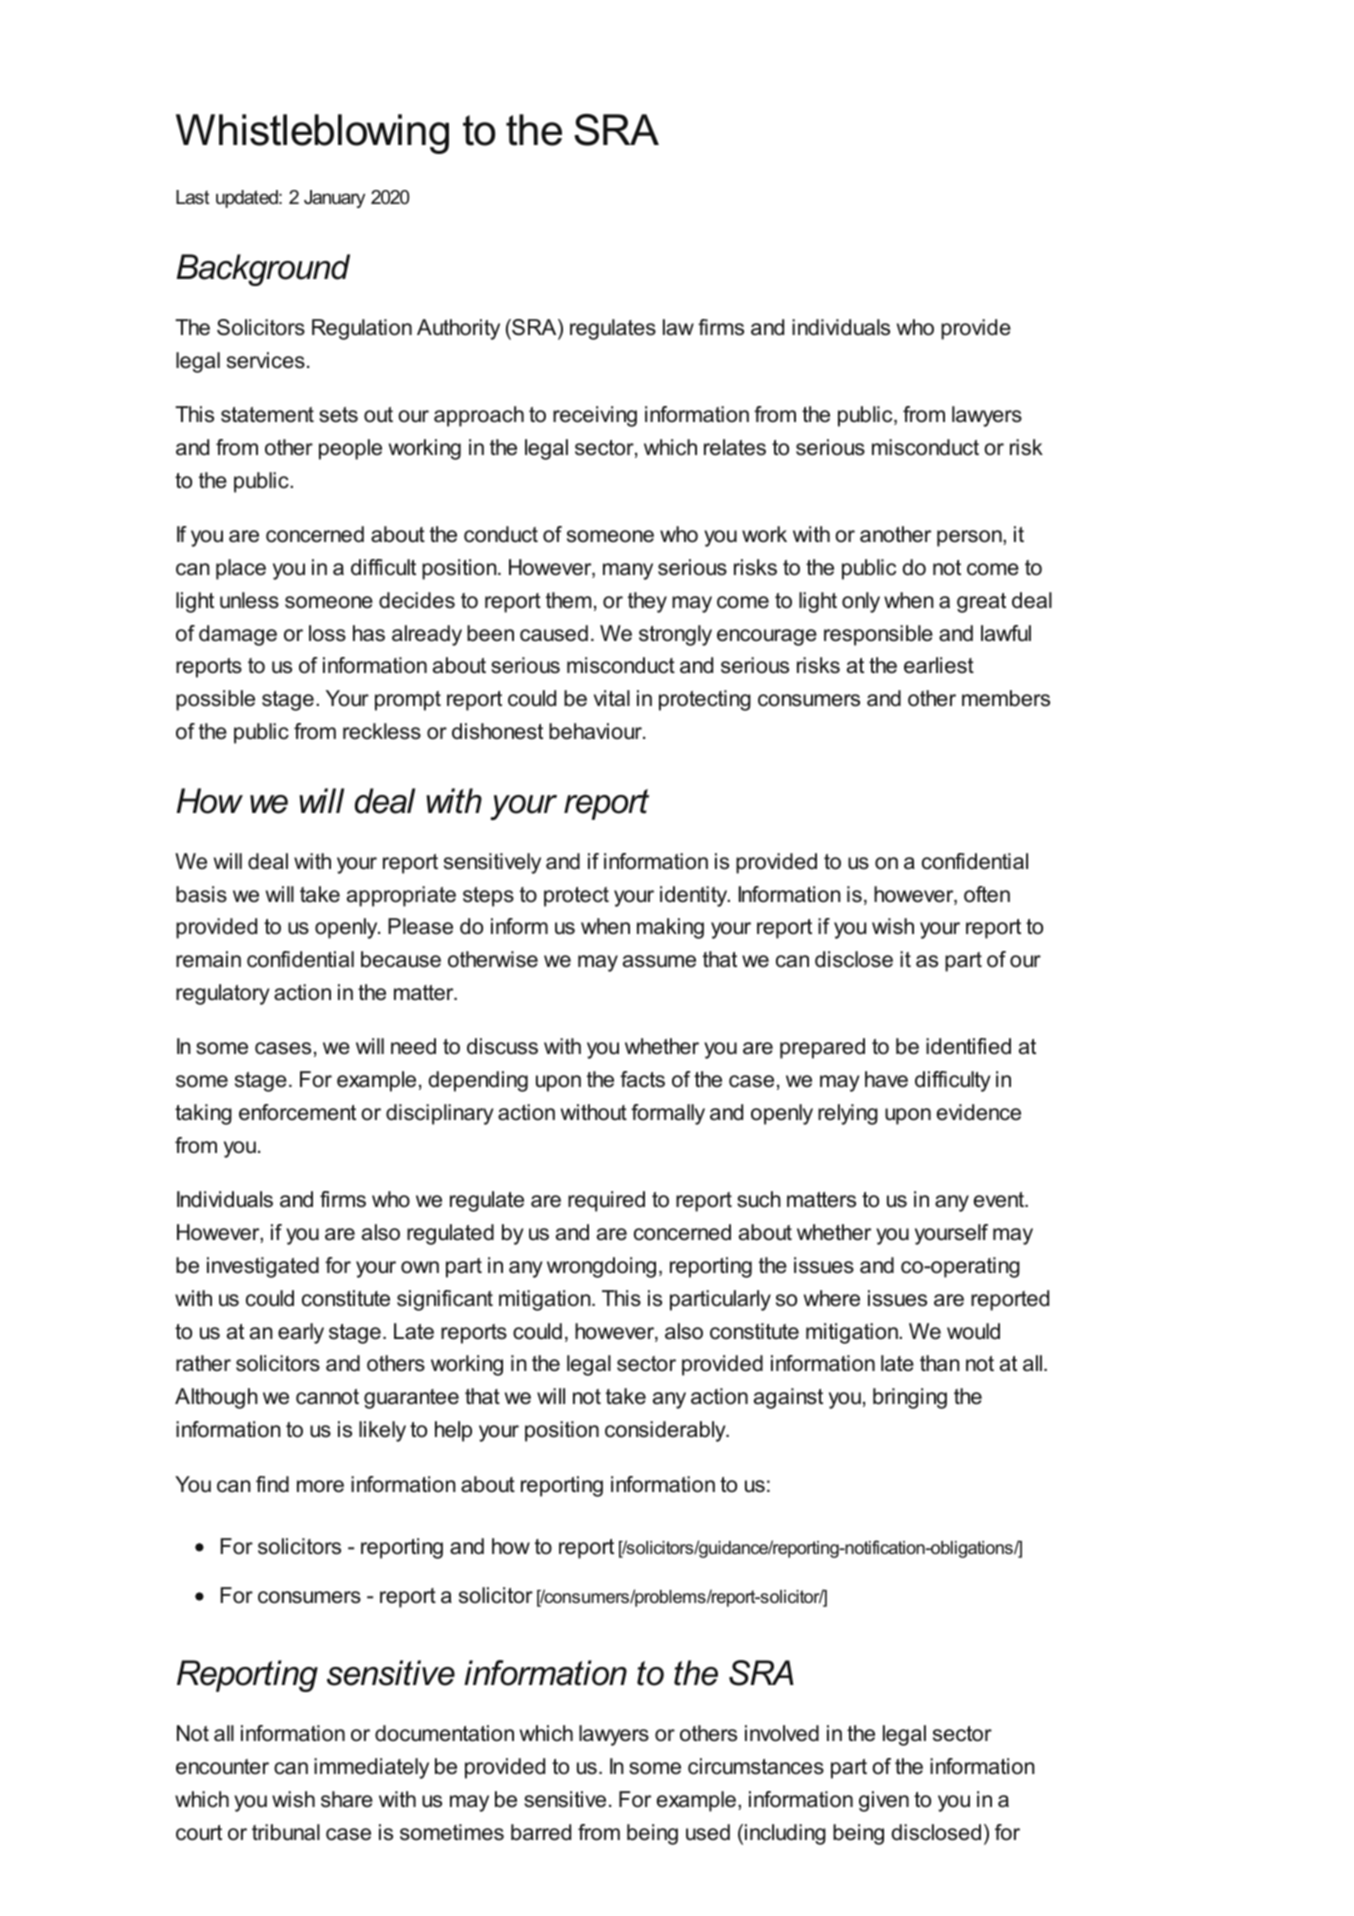  I want to click on person, so click(970, 538).
